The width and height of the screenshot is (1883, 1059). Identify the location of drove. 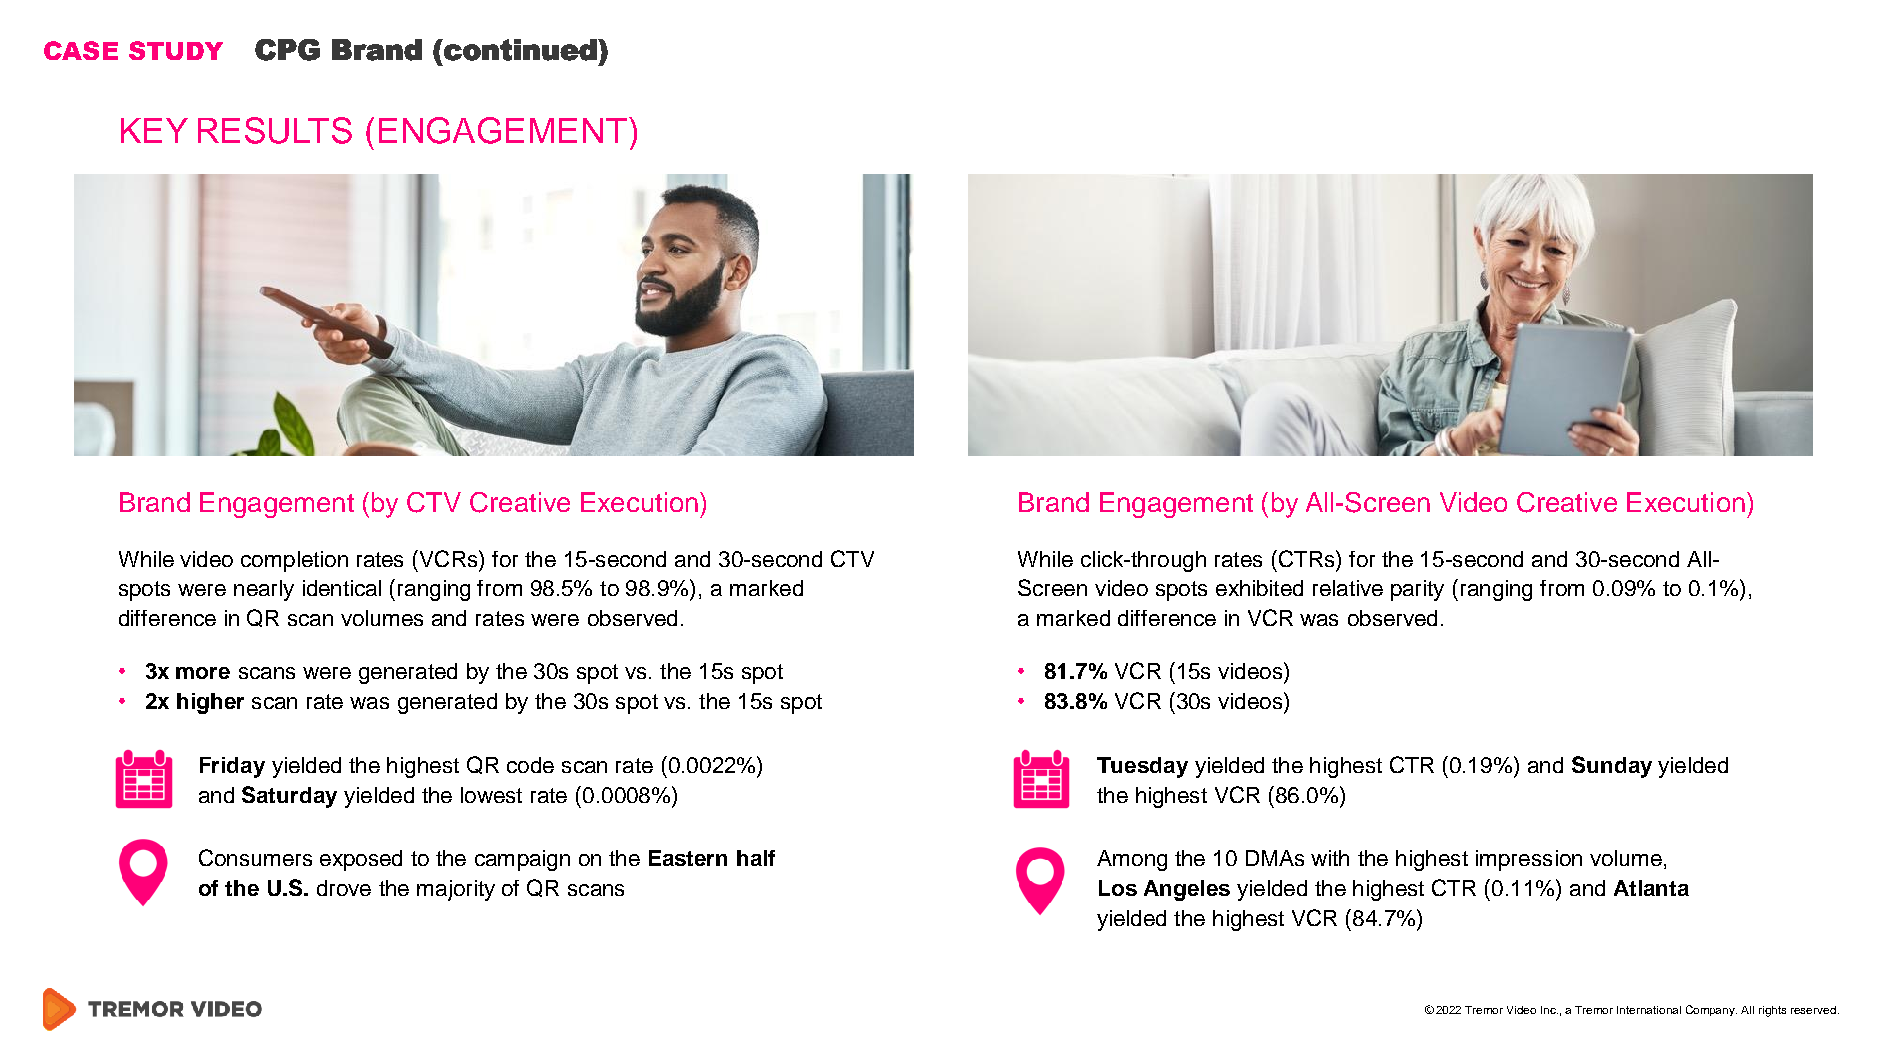
(344, 888).
